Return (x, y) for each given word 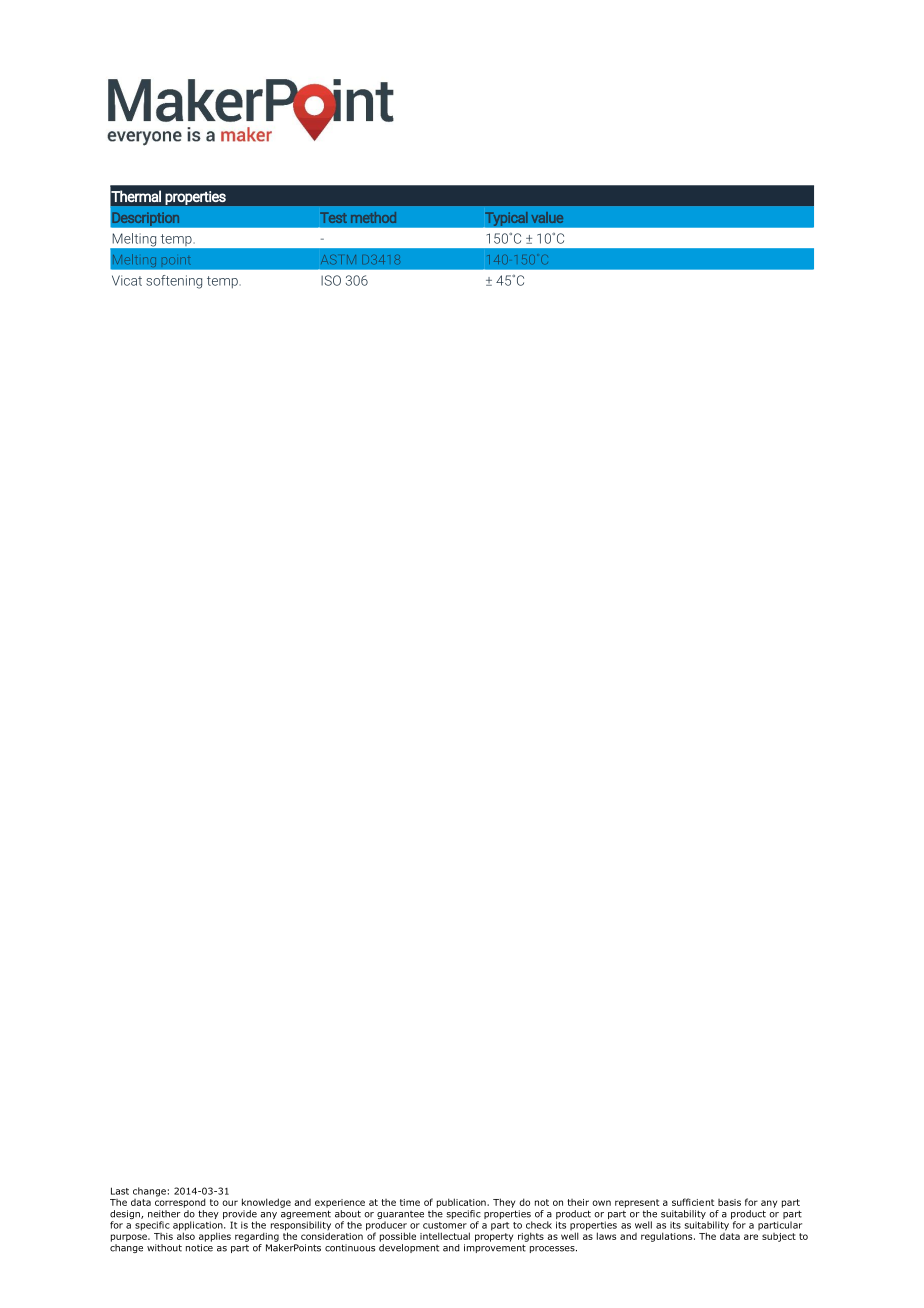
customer (445, 1225)
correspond (180, 1202)
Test (333, 217)
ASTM (338, 259)
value (547, 217)
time (410, 1202)
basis (729, 1202)
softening (174, 282)
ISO (331, 280)
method (373, 217)
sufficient (693, 1202)
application (199, 1227)
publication (462, 1203)
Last (120, 1191)
